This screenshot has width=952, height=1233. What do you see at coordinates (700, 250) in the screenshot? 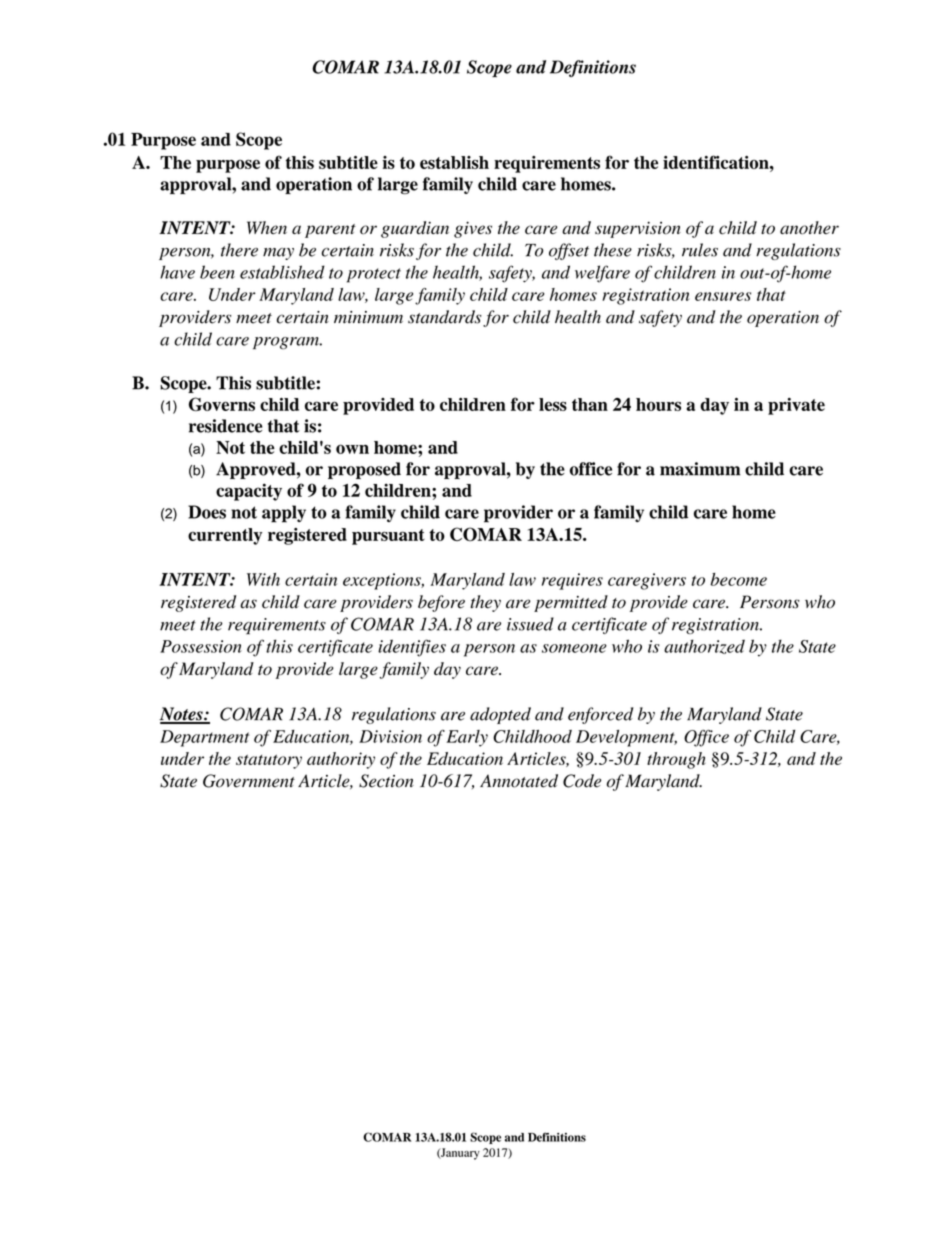
I see `rules` at bounding box center [700, 250].
